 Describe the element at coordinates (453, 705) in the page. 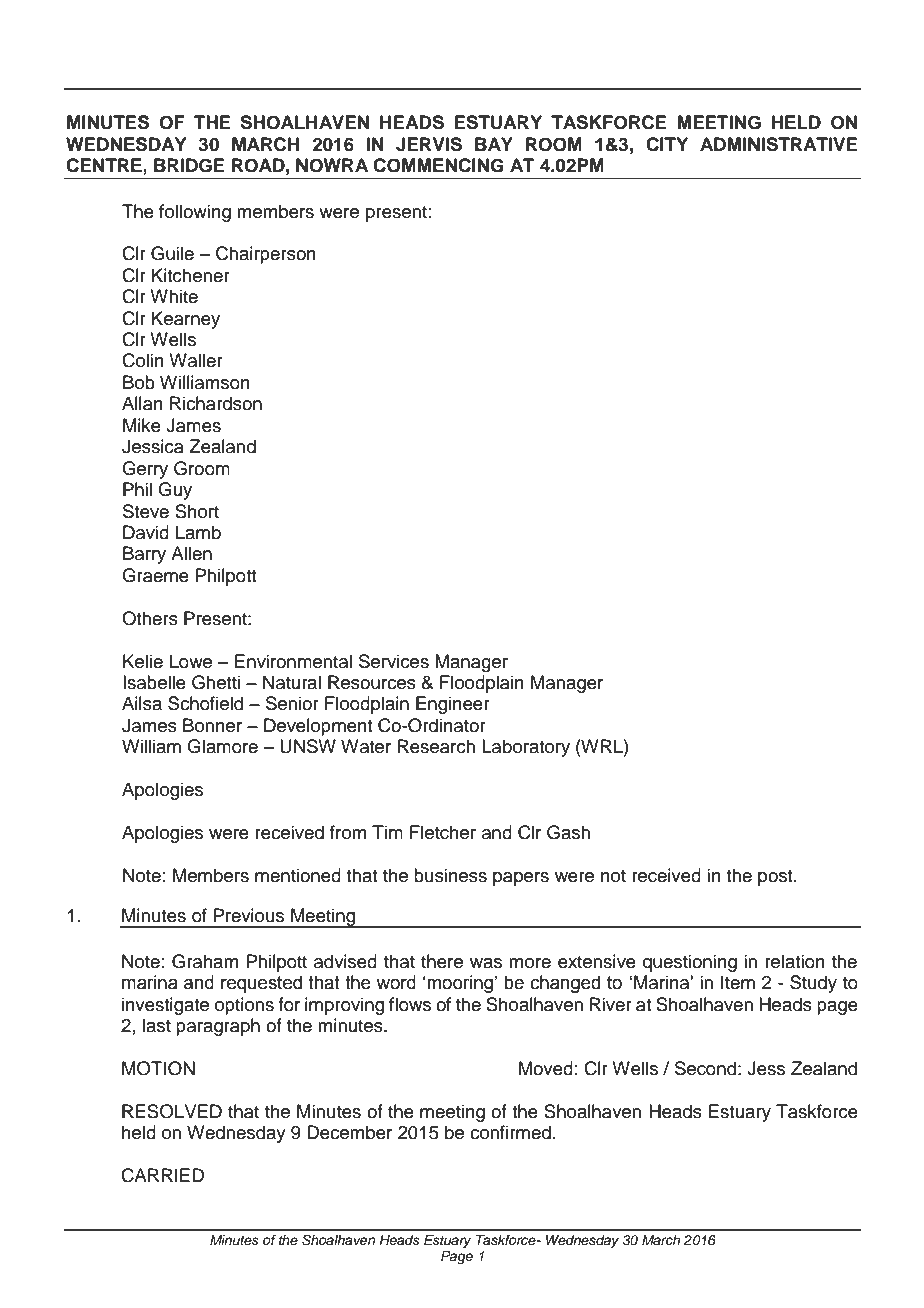

I see `Engineer` at that location.
